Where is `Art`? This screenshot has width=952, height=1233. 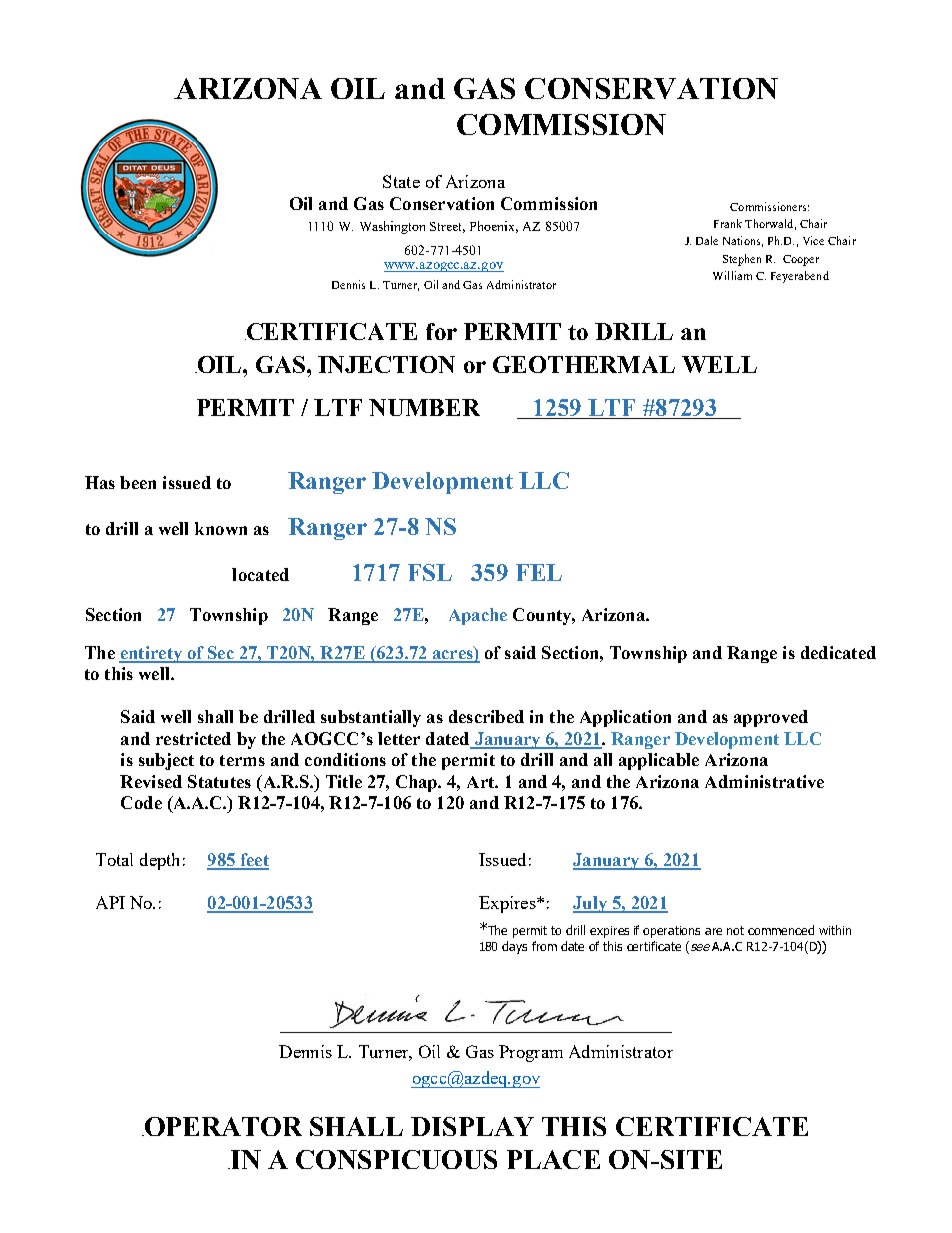
Art is located at coordinates (481, 782).
